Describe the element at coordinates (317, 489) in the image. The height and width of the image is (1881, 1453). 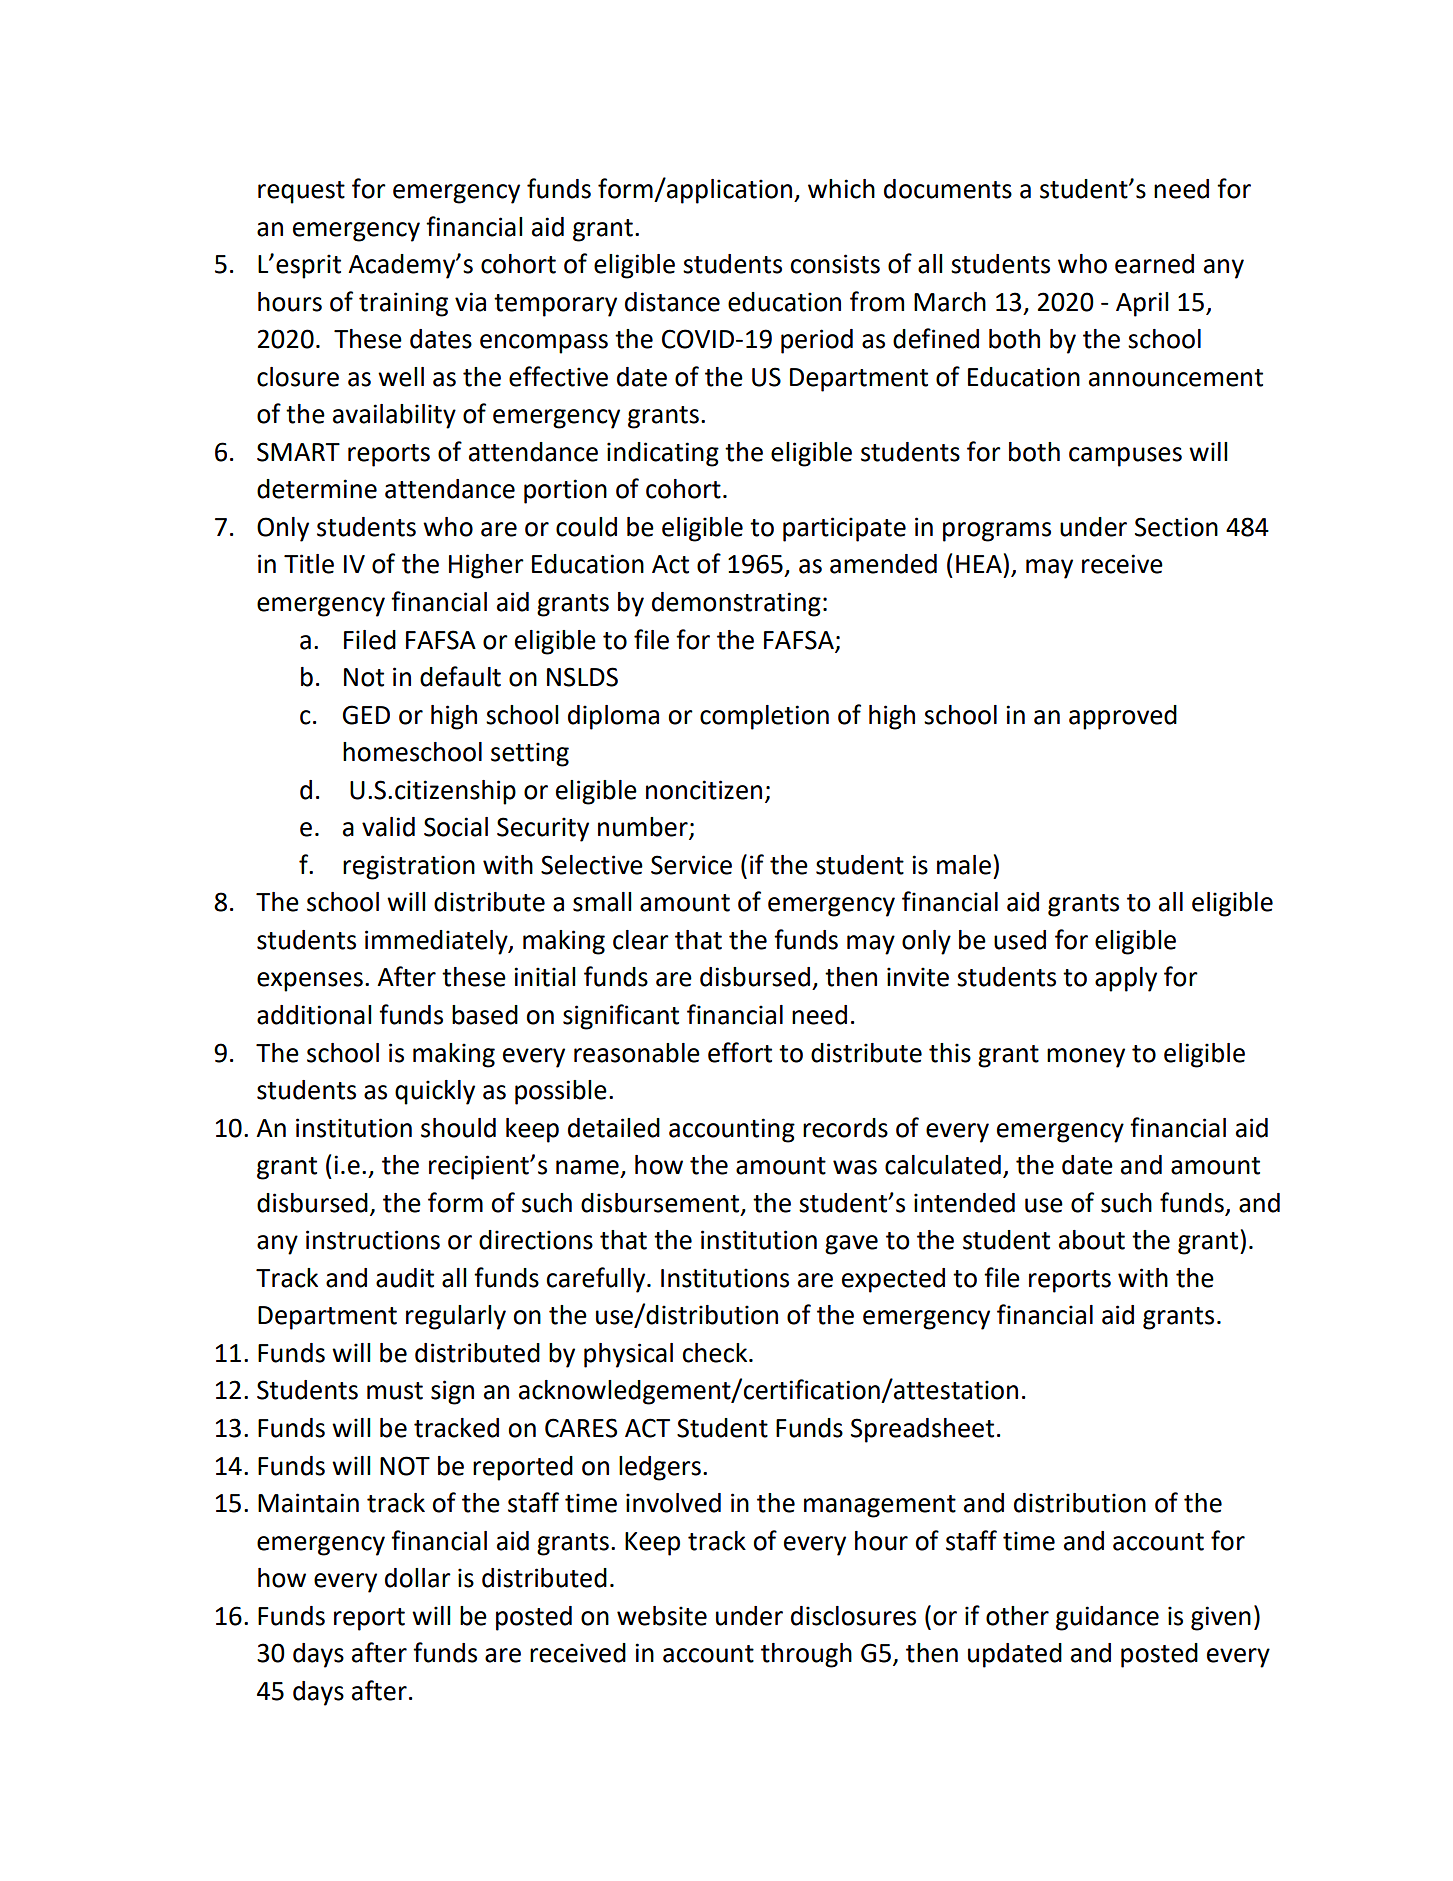
I see `determine` at that location.
